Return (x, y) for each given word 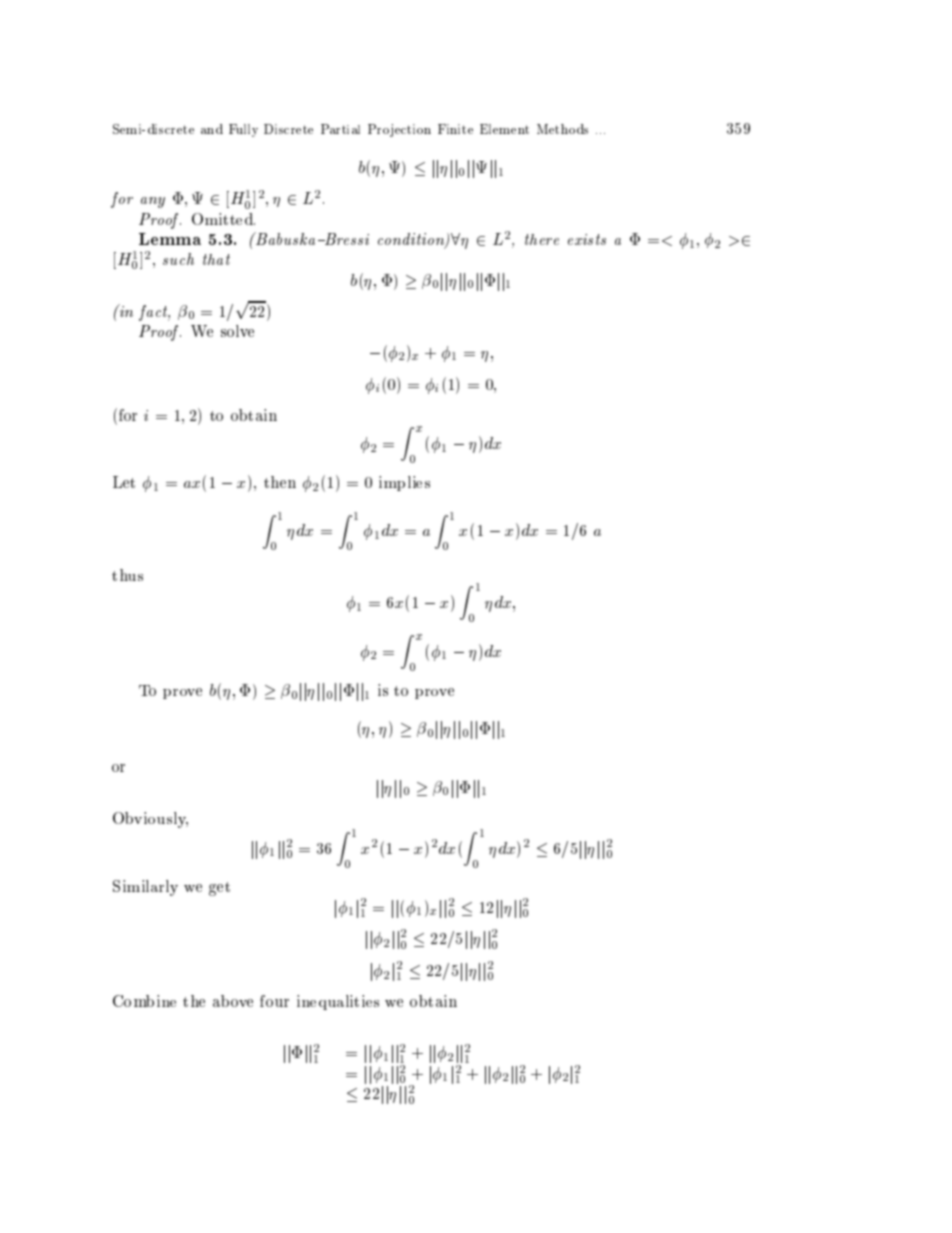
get (219, 889)
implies (404, 483)
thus (127, 575)
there (542, 239)
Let (124, 482)
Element (504, 129)
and (212, 129)
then (280, 482)
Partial (340, 129)
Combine (144, 1001)
